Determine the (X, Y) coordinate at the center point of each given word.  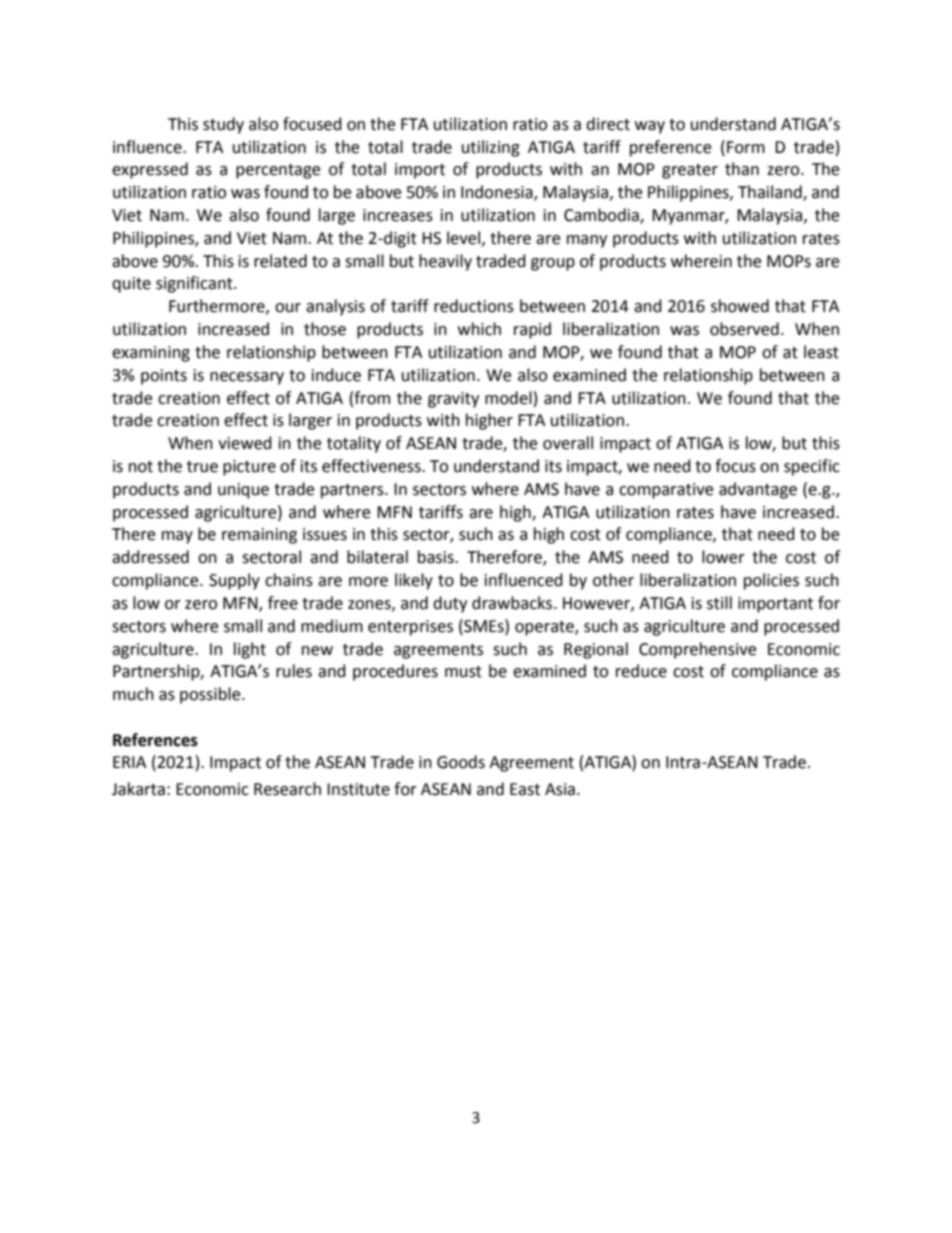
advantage (758, 490)
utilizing (491, 148)
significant (195, 284)
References (155, 740)
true (202, 467)
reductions (474, 306)
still (719, 603)
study (223, 125)
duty (450, 604)
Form (746, 147)
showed (740, 306)
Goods (461, 762)
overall (568, 443)
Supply (234, 581)
